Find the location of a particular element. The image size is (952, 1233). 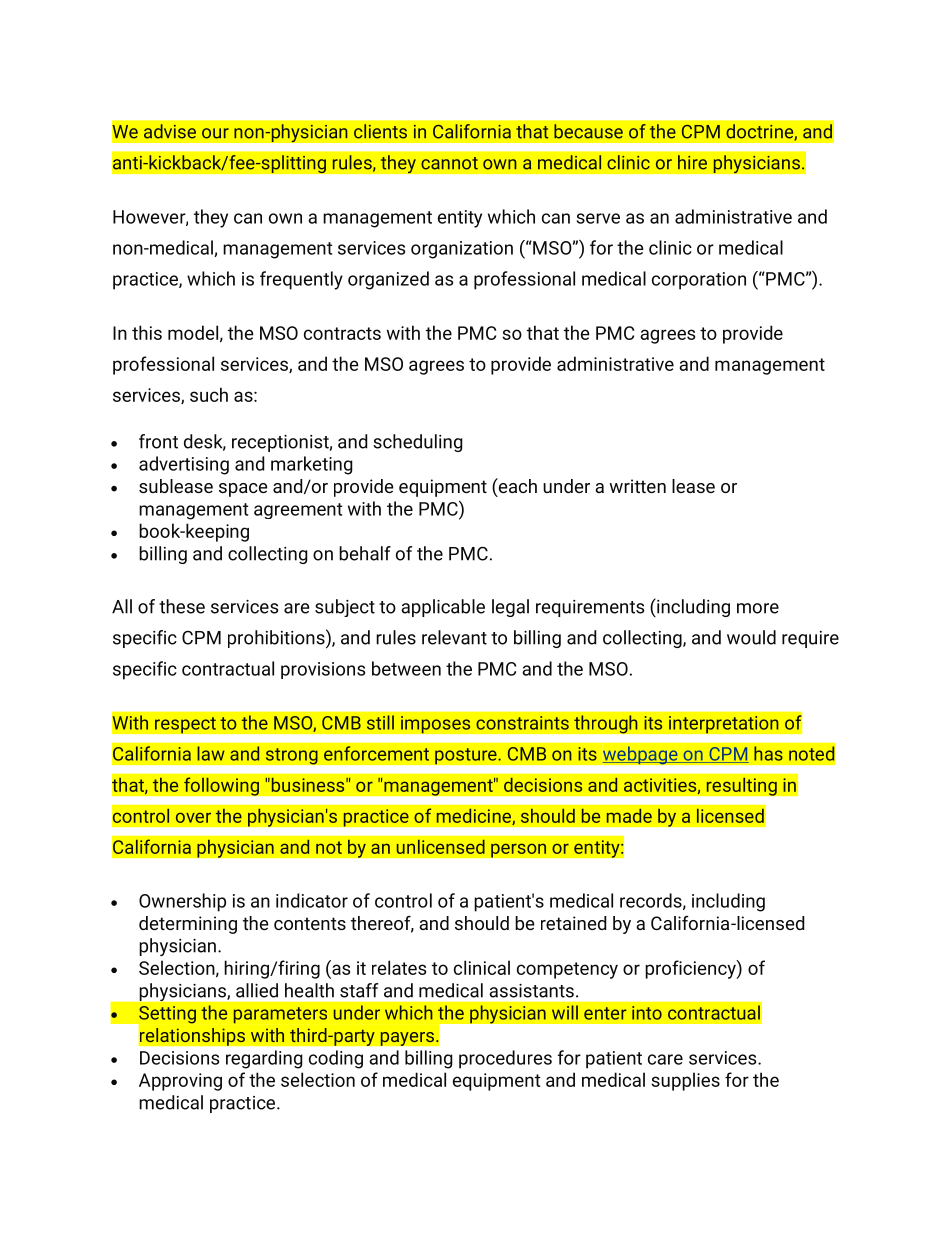

procedures is located at coordinates (505, 1059).
